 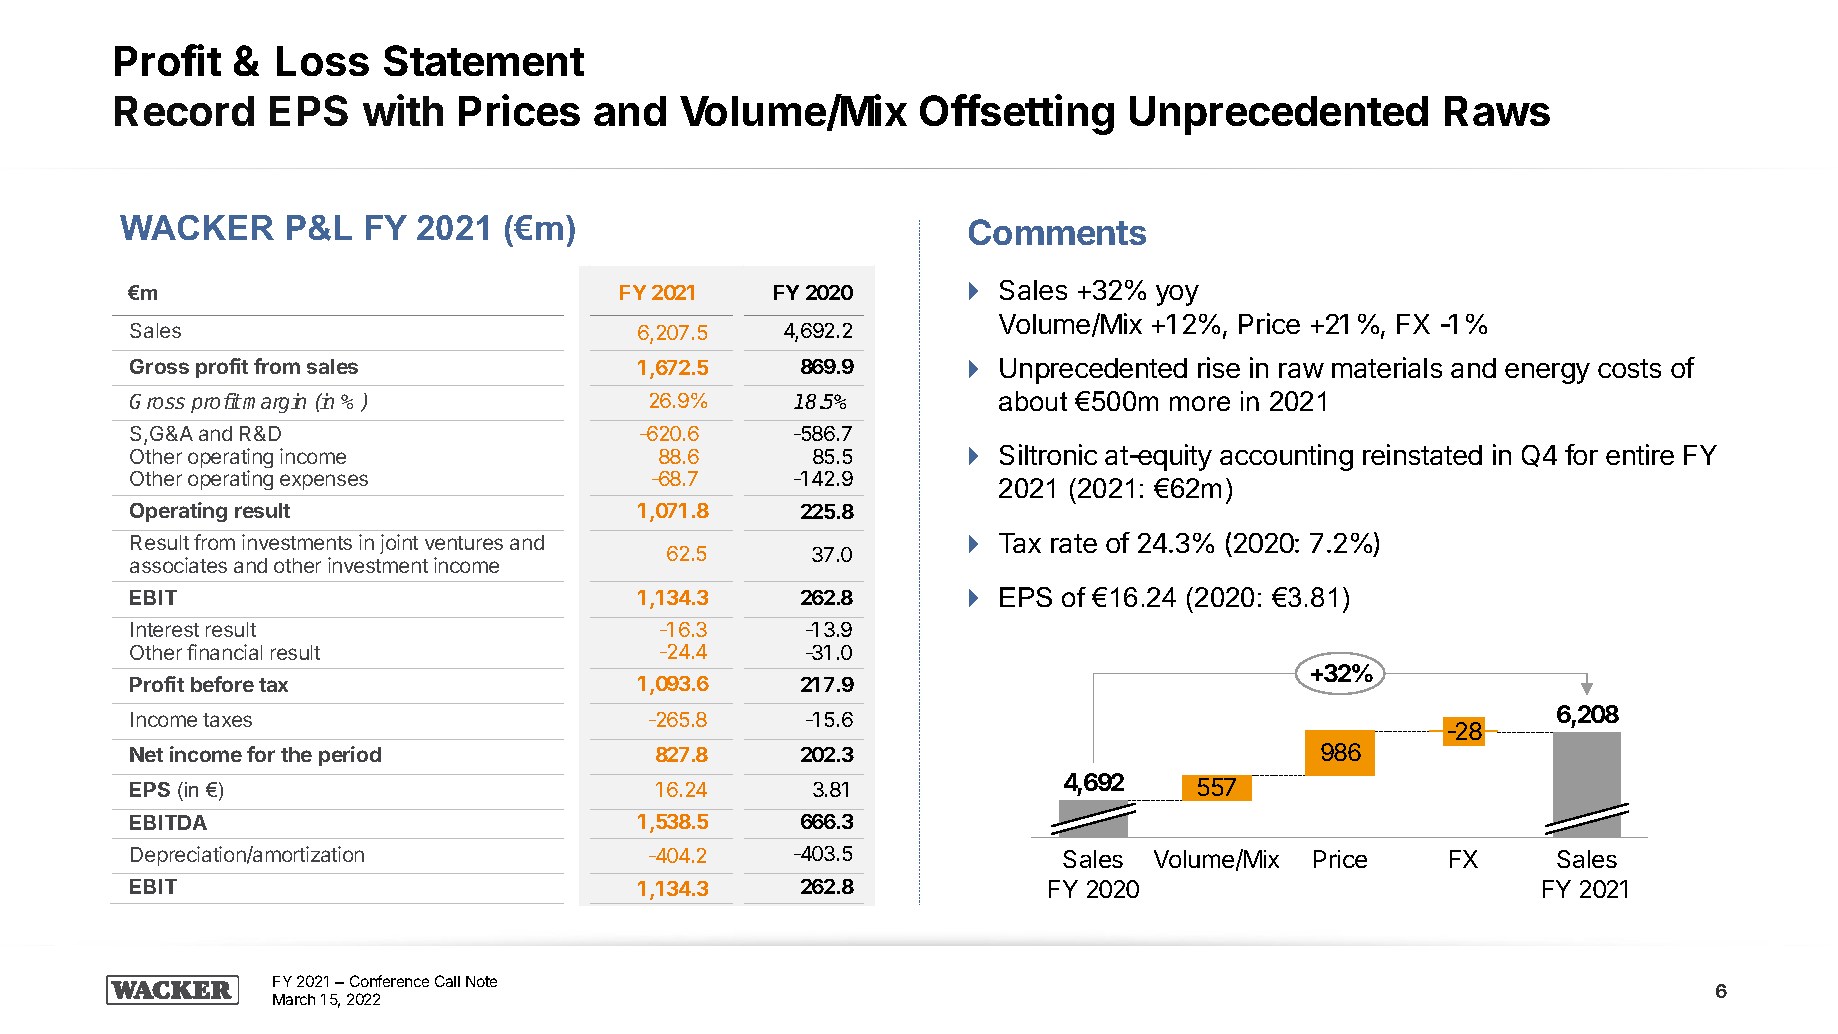 What do you see at coordinates (274, 403) in the screenshot?
I see `margin` at bounding box center [274, 403].
